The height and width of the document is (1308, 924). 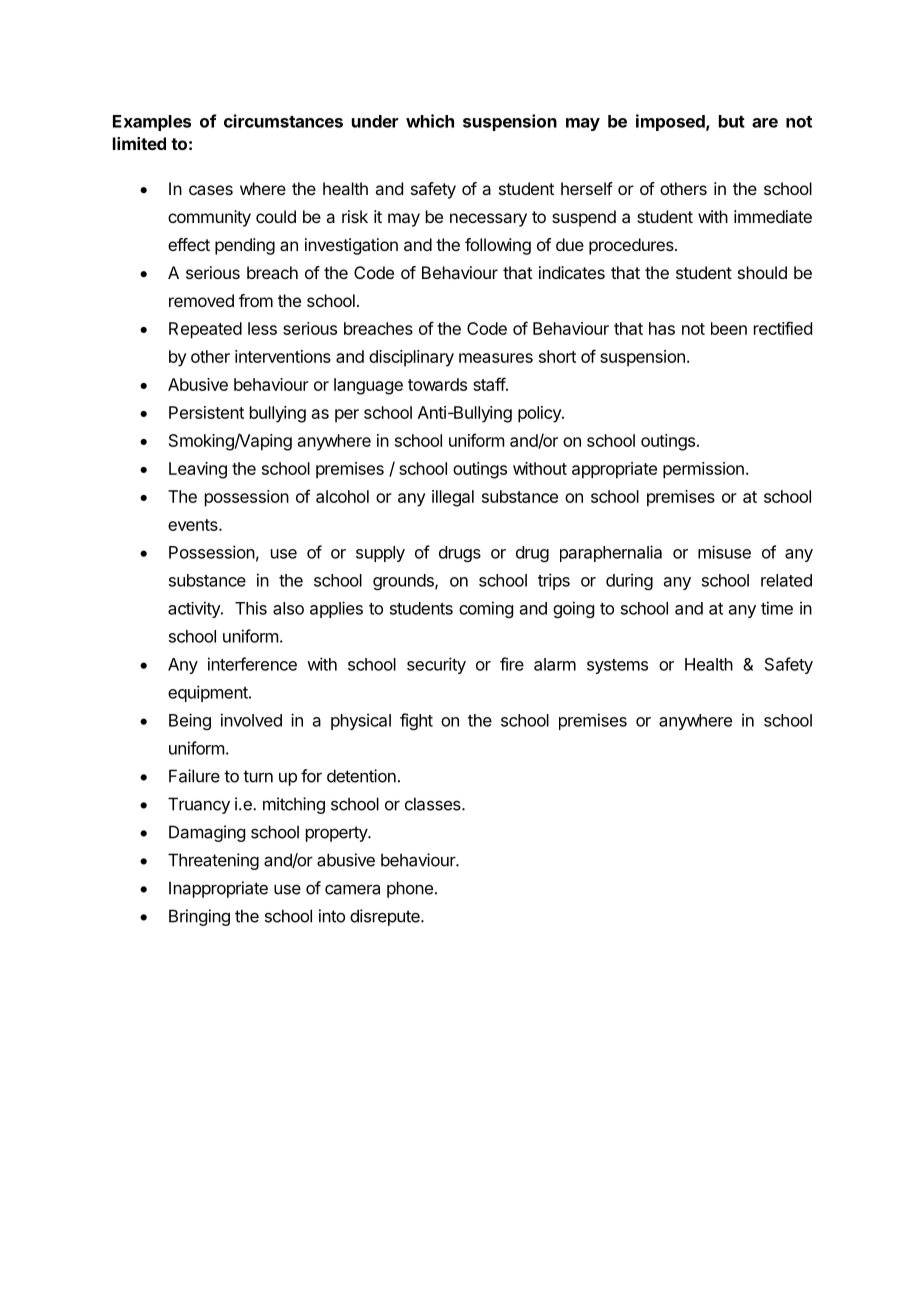 What do you see at coordinates (410, 889) in the document?
I see `phone` at bounding box center [410, 889].
